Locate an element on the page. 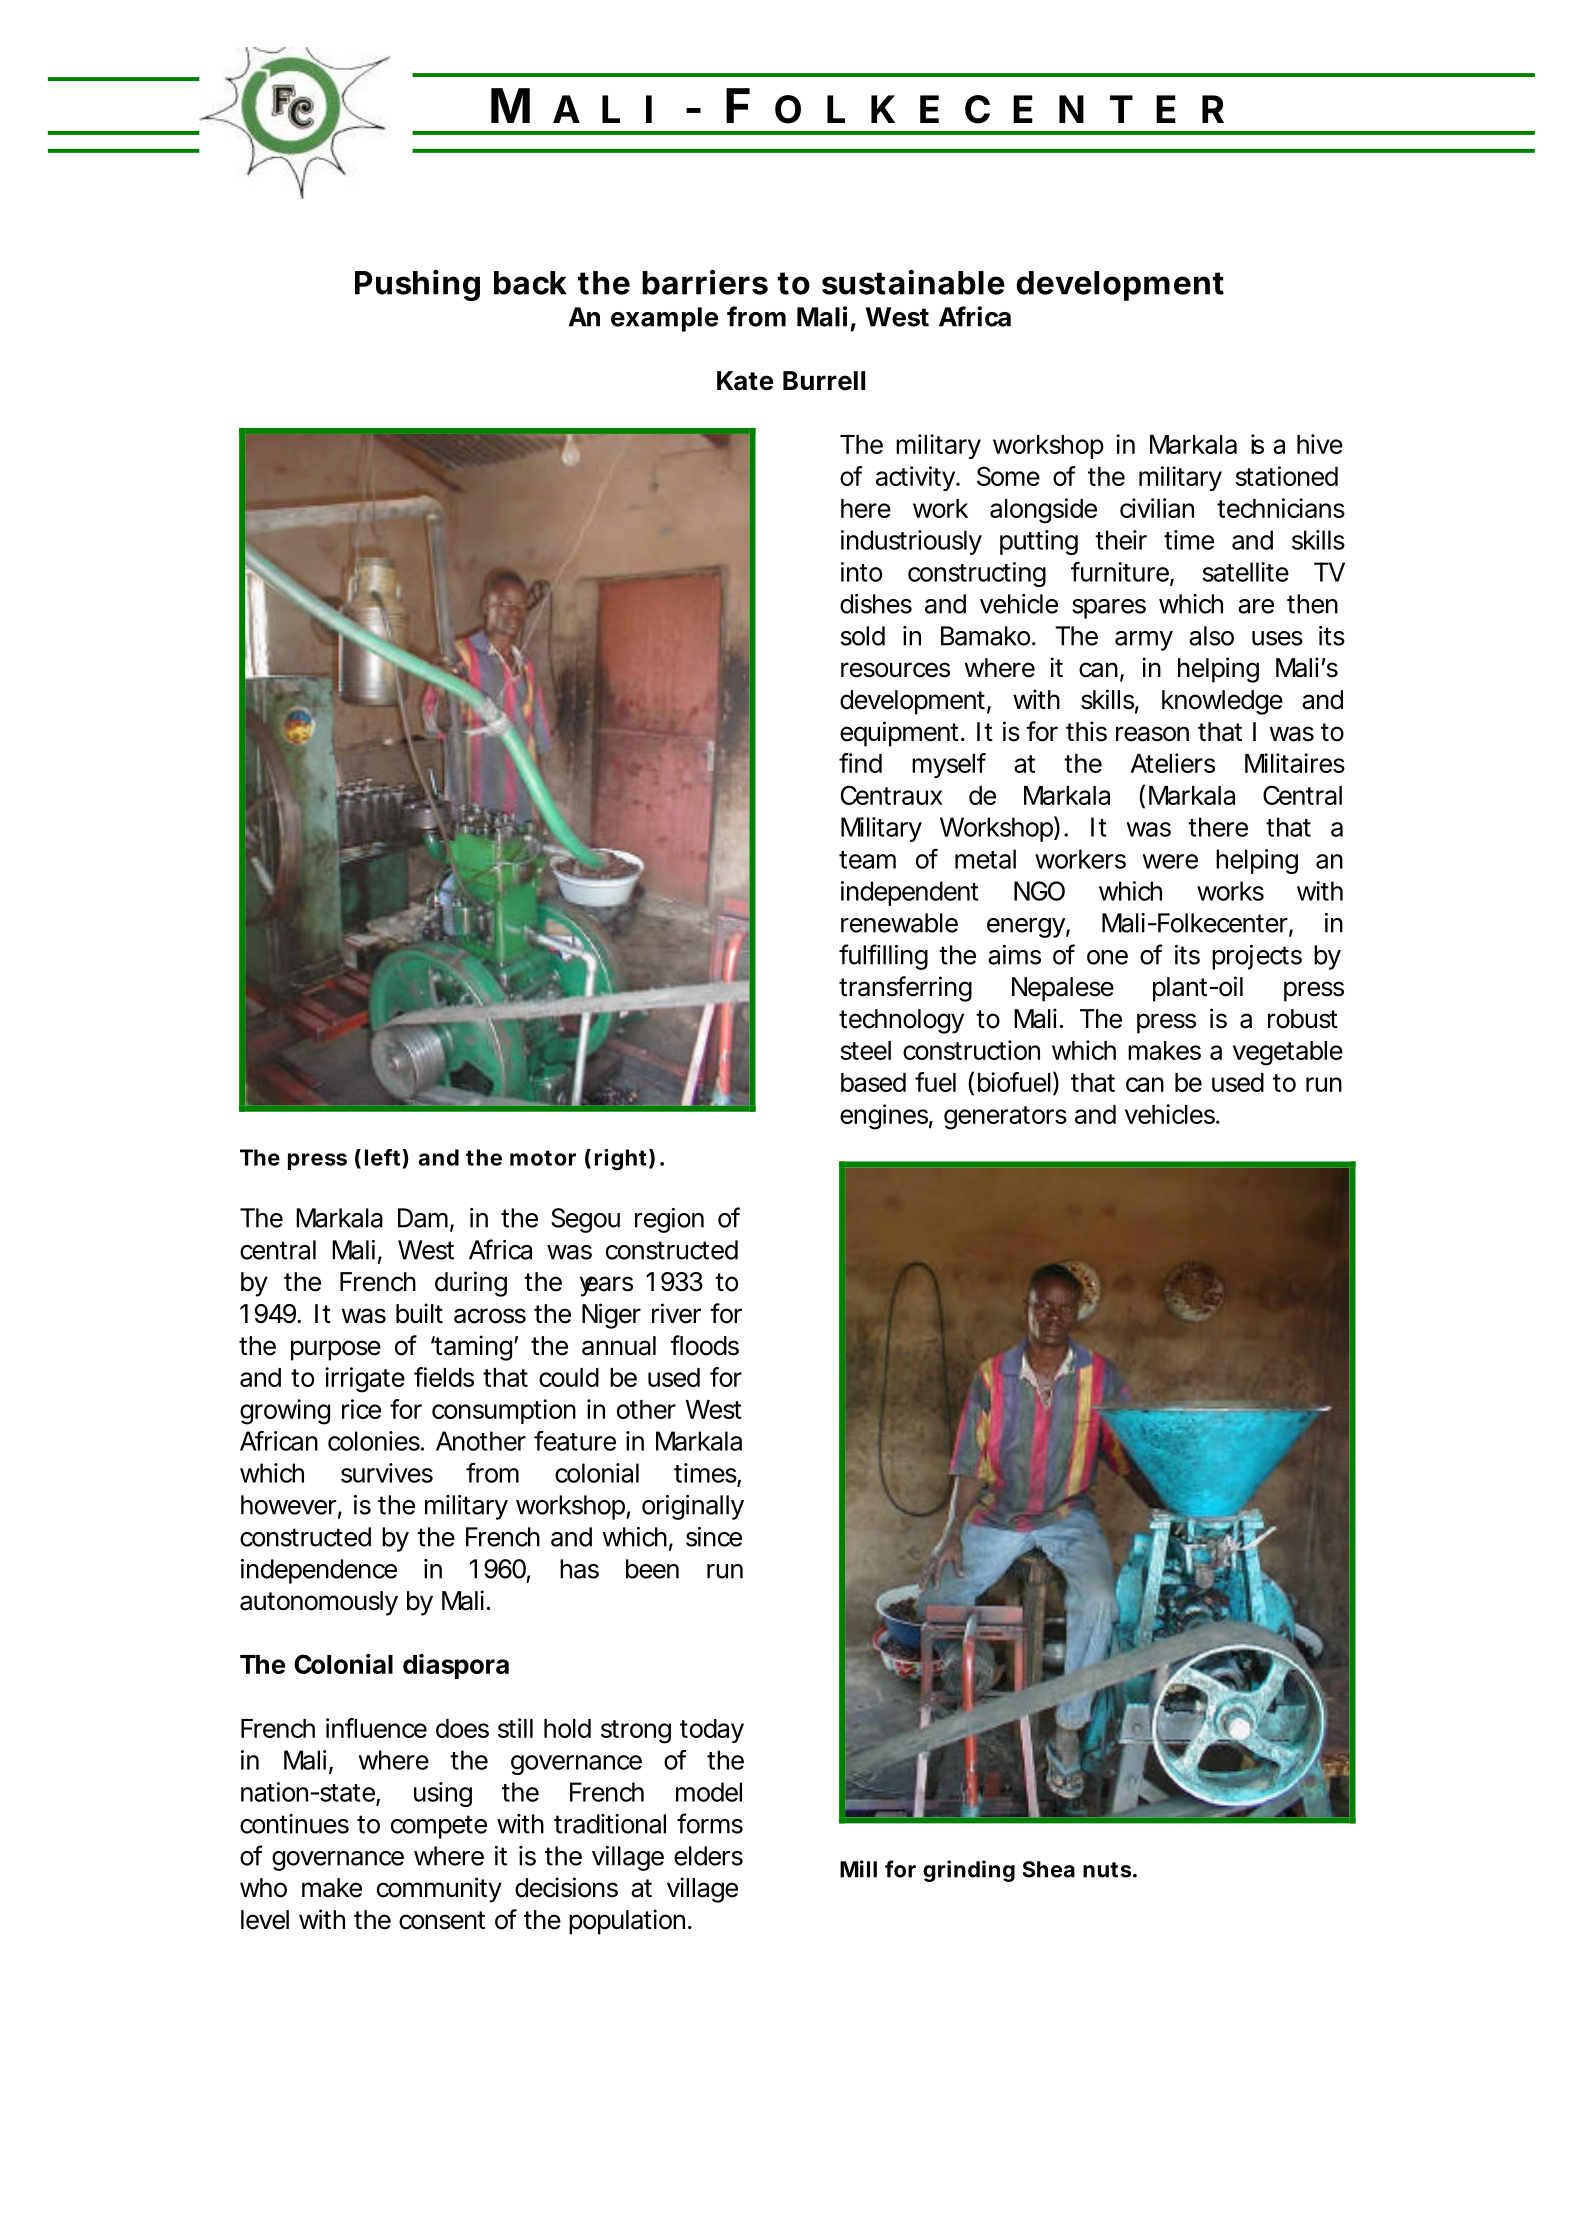 This image has width=1584, height=2238. region is located at coordinates (669, 1220).
